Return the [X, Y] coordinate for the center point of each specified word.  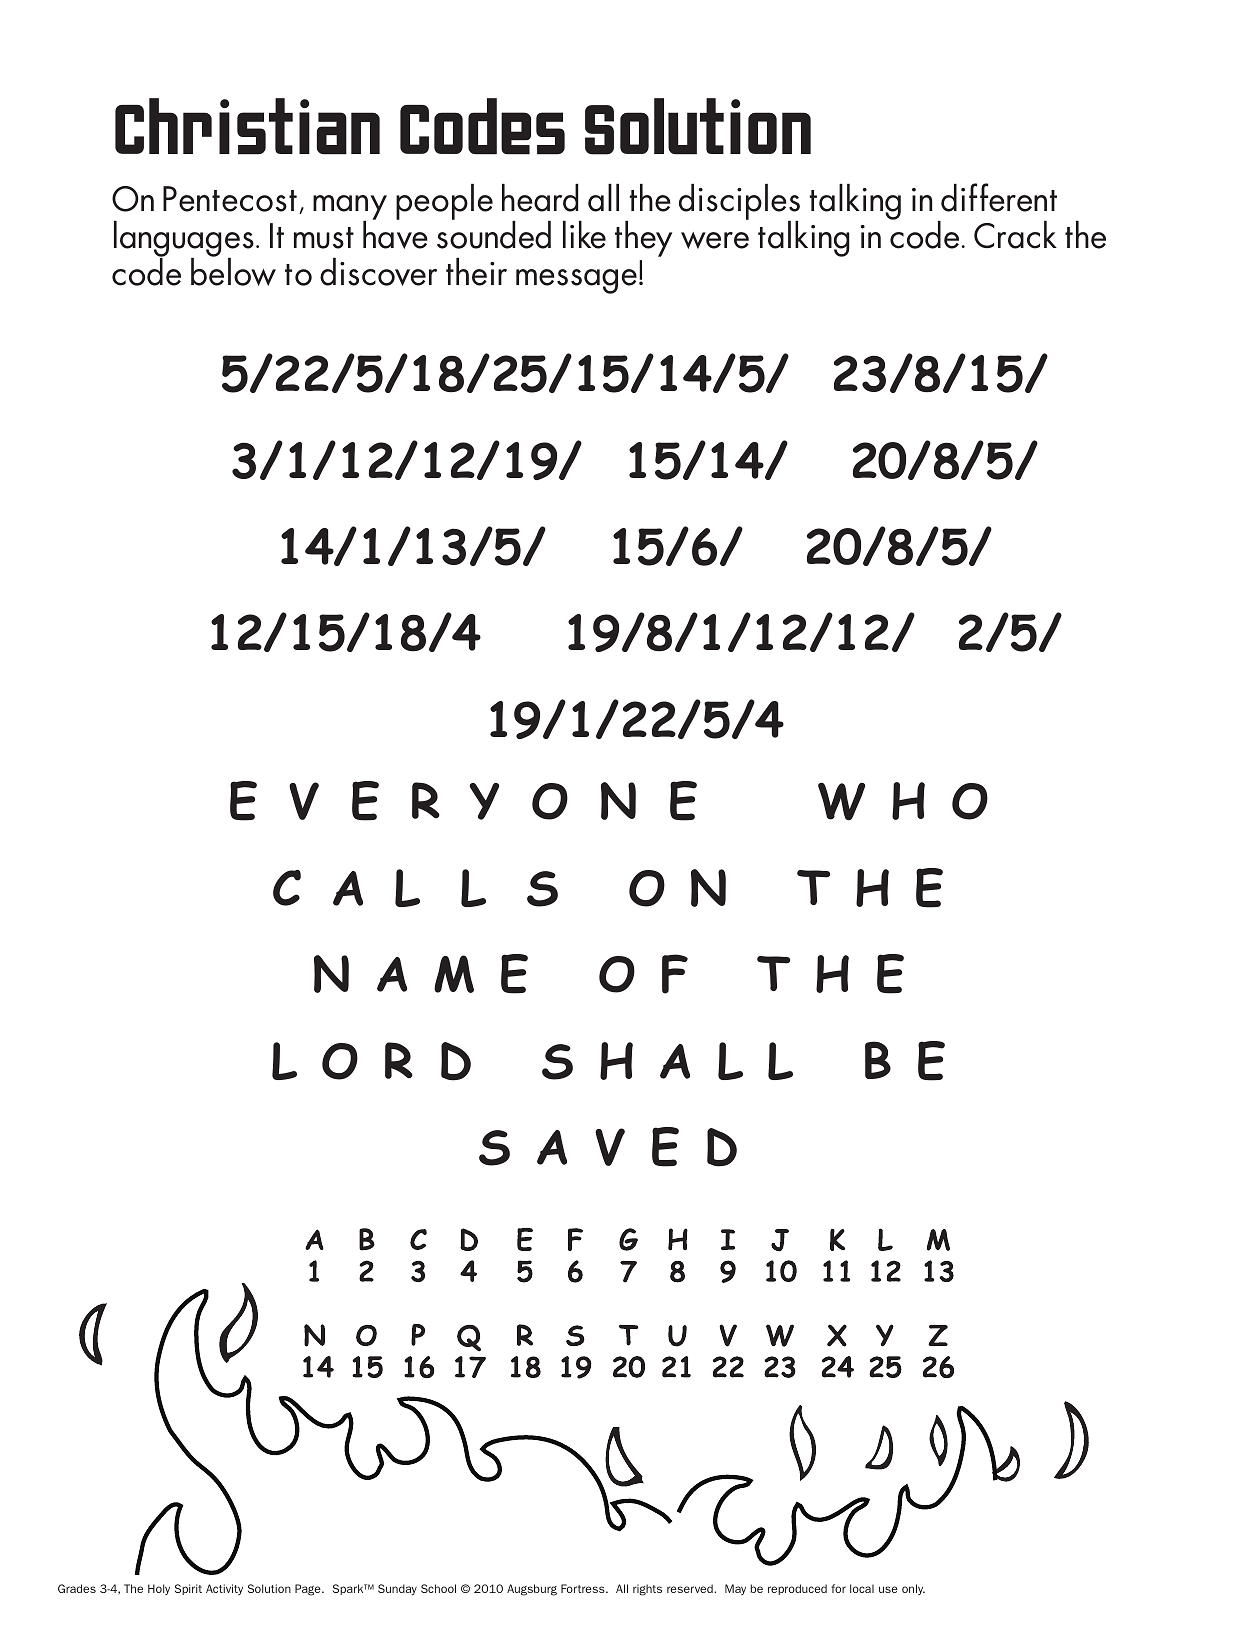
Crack [1015, 235]
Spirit [188, 1589]
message [576, 281]
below [233, 271]
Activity [224, 1589]
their [476, 272]
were [715, 240]
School [438, 1588]
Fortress [584, 1588]
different [999, 197]
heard [540, 198]
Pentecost [230, 199]
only [913, 1589]
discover [378, 272]
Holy [159, 1589]
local [862, 1588]
